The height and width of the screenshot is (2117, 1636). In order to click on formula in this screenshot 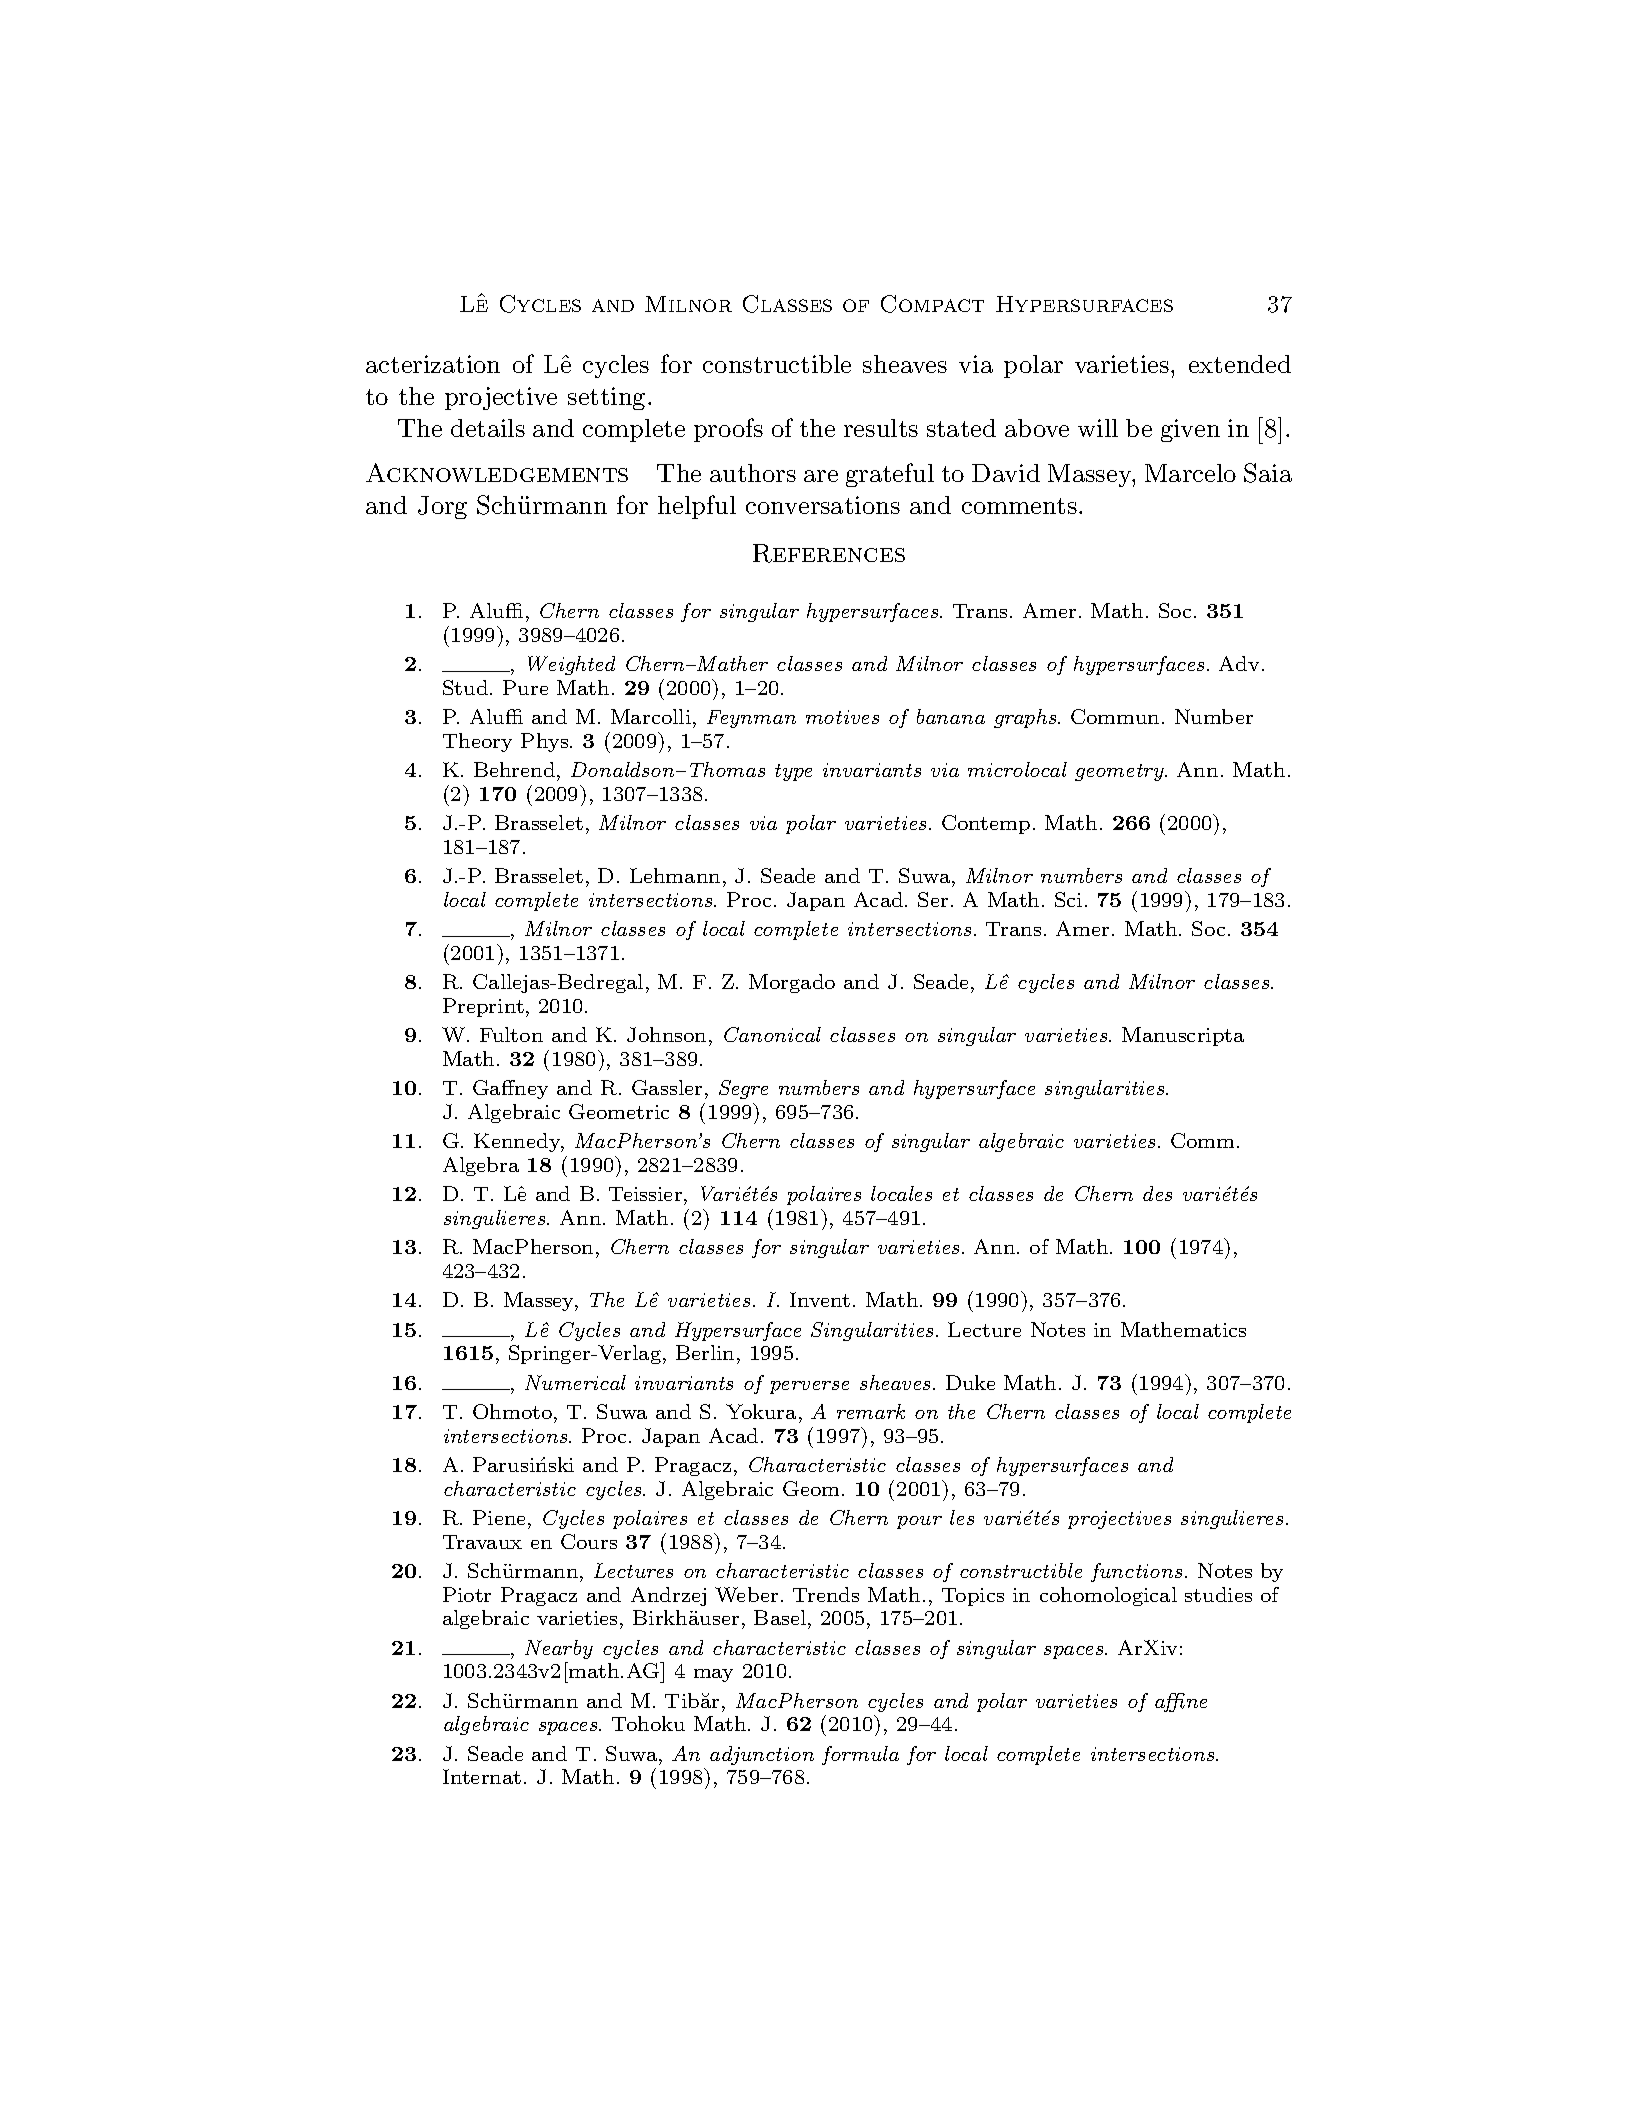, I will do `click(860, 1755)`.
